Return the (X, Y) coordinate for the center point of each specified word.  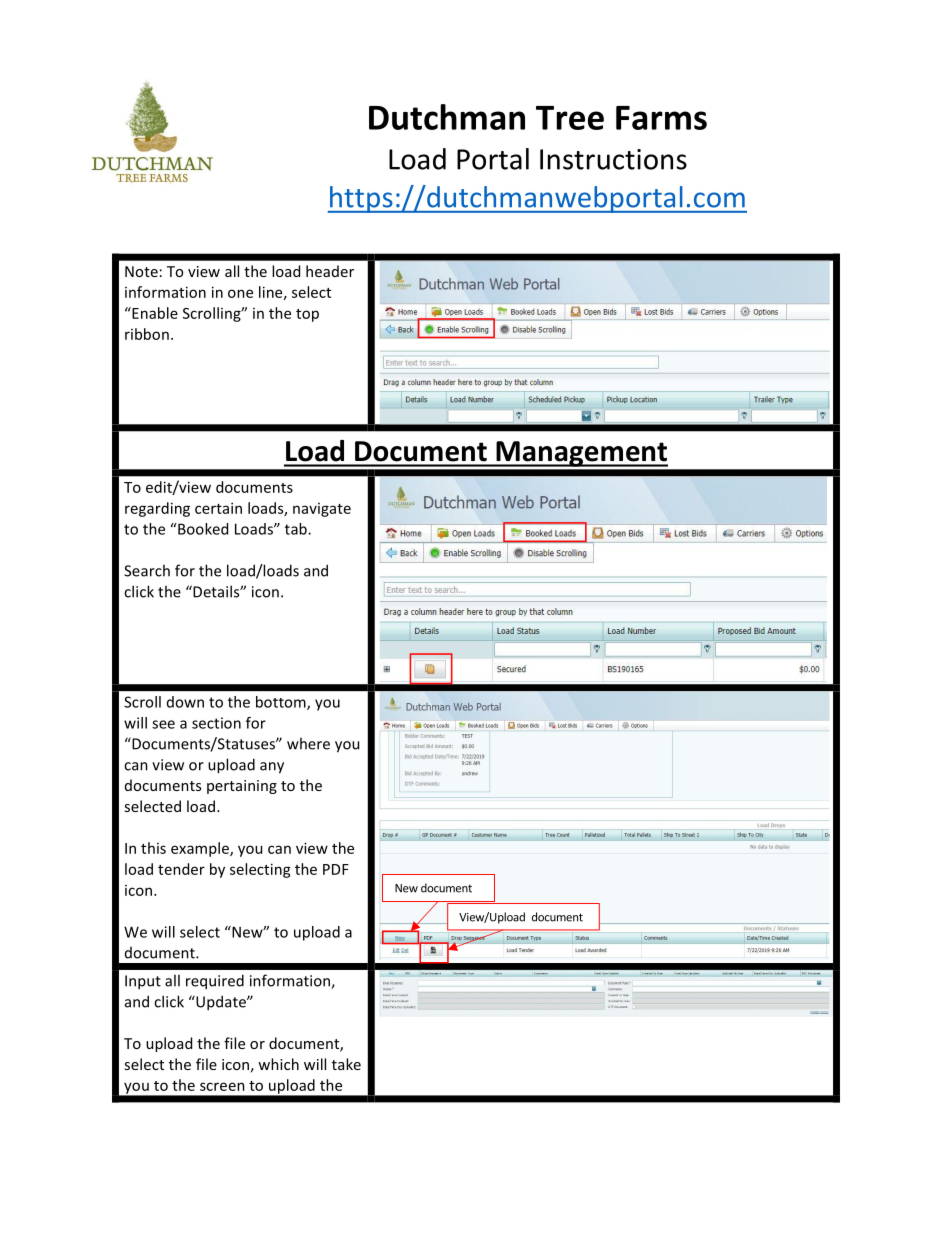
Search (147, 570)
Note (141, 271)
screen (222, 1086)
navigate (322, 510)
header (330, 271)
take (346, 1064)
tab (297, 529)
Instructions (613, 159)
